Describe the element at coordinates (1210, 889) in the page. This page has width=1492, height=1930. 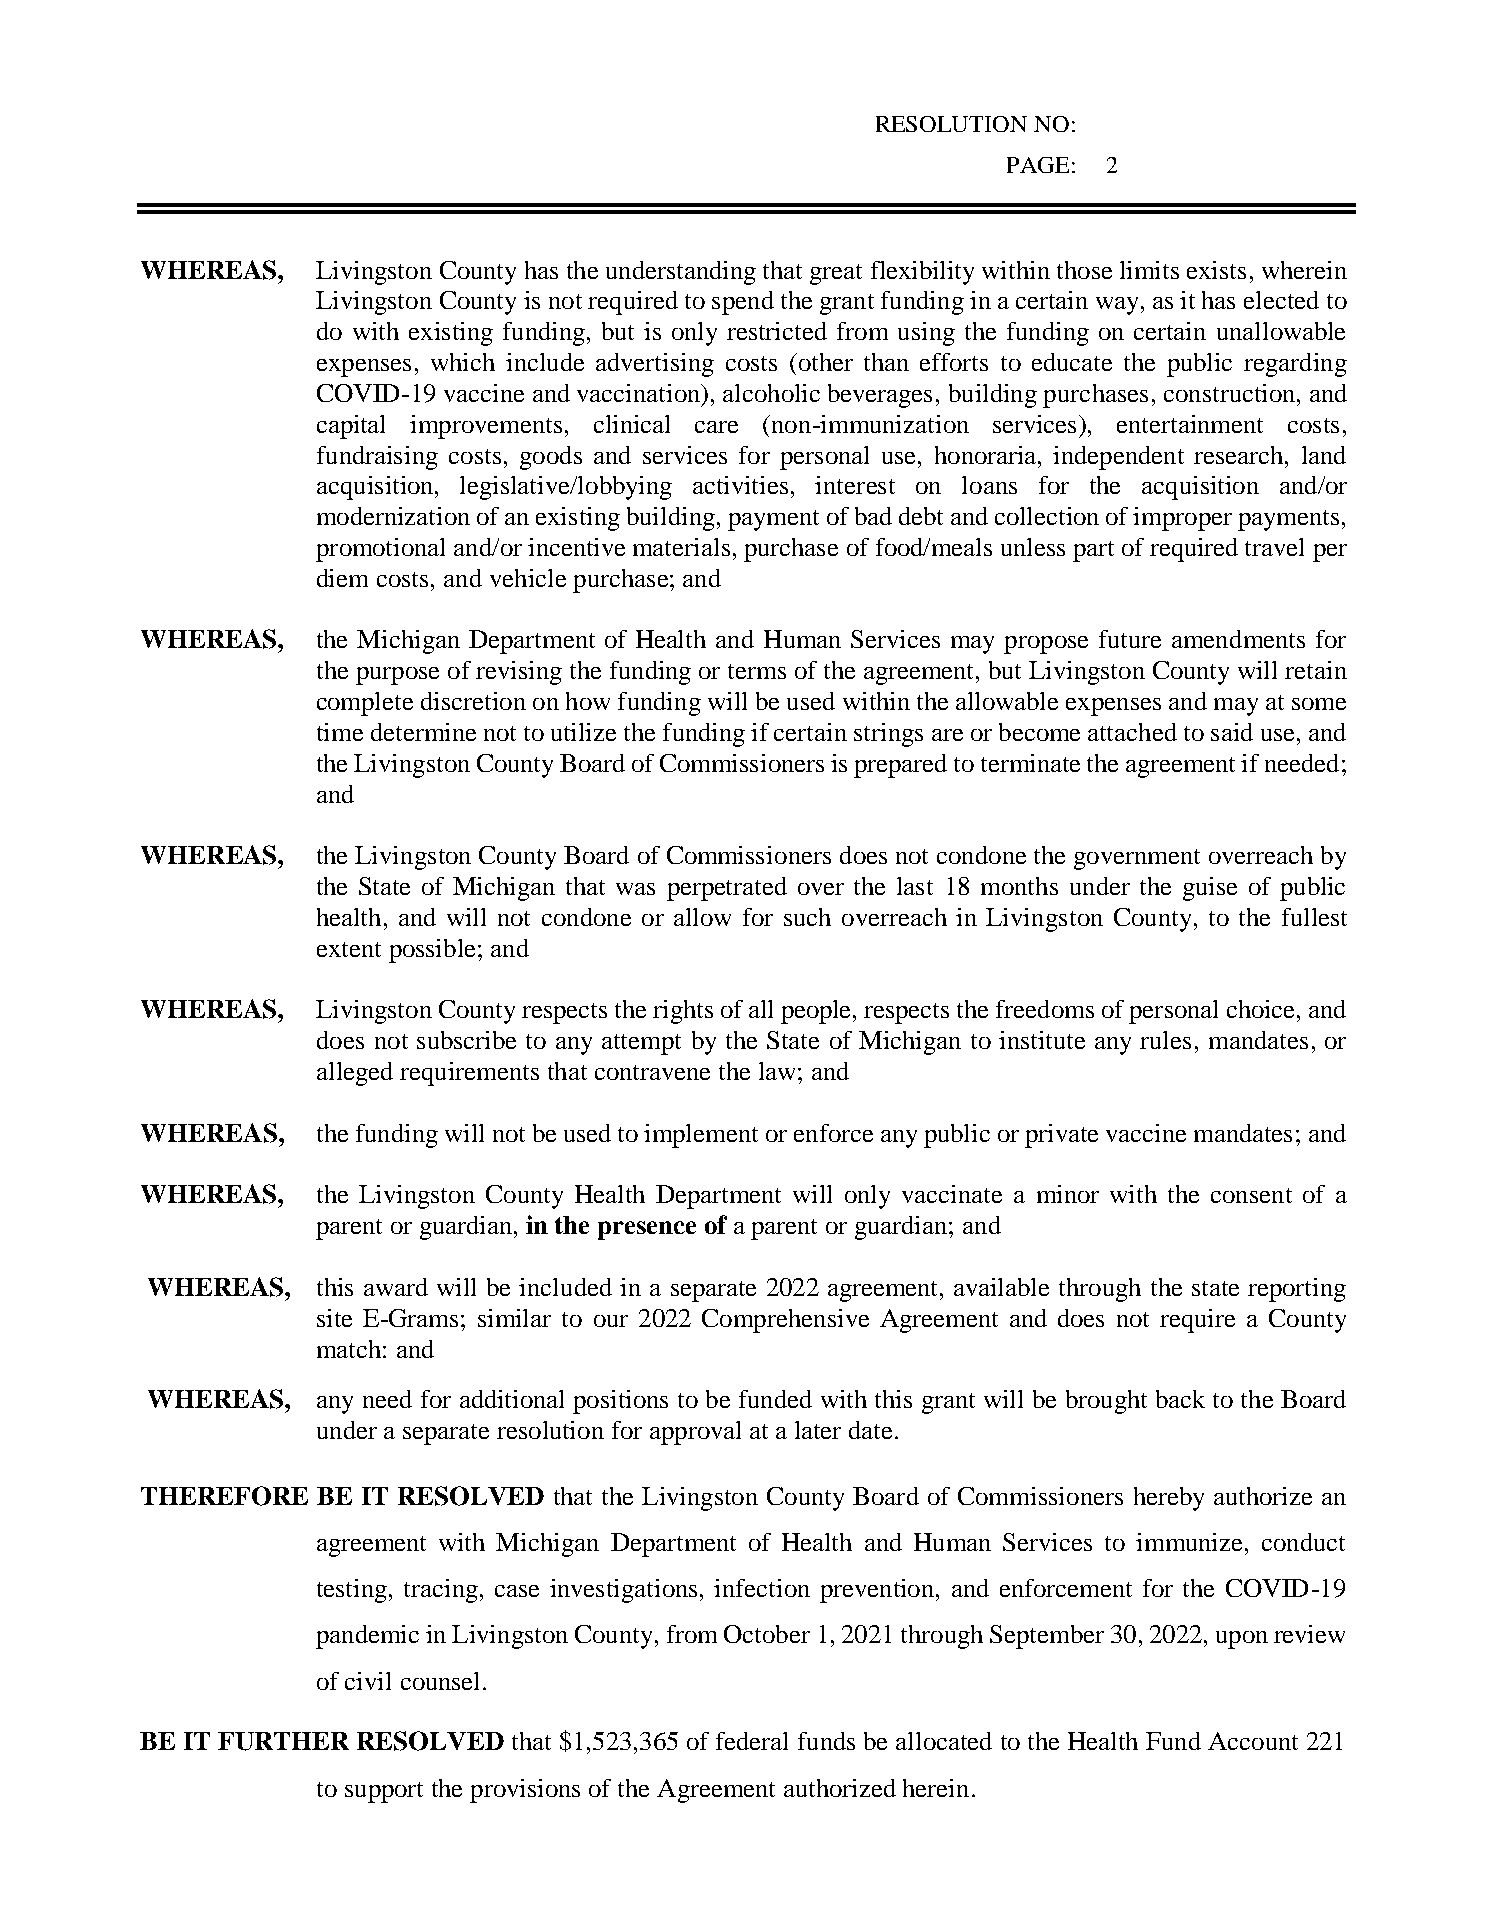
I see `guise` at that location.
